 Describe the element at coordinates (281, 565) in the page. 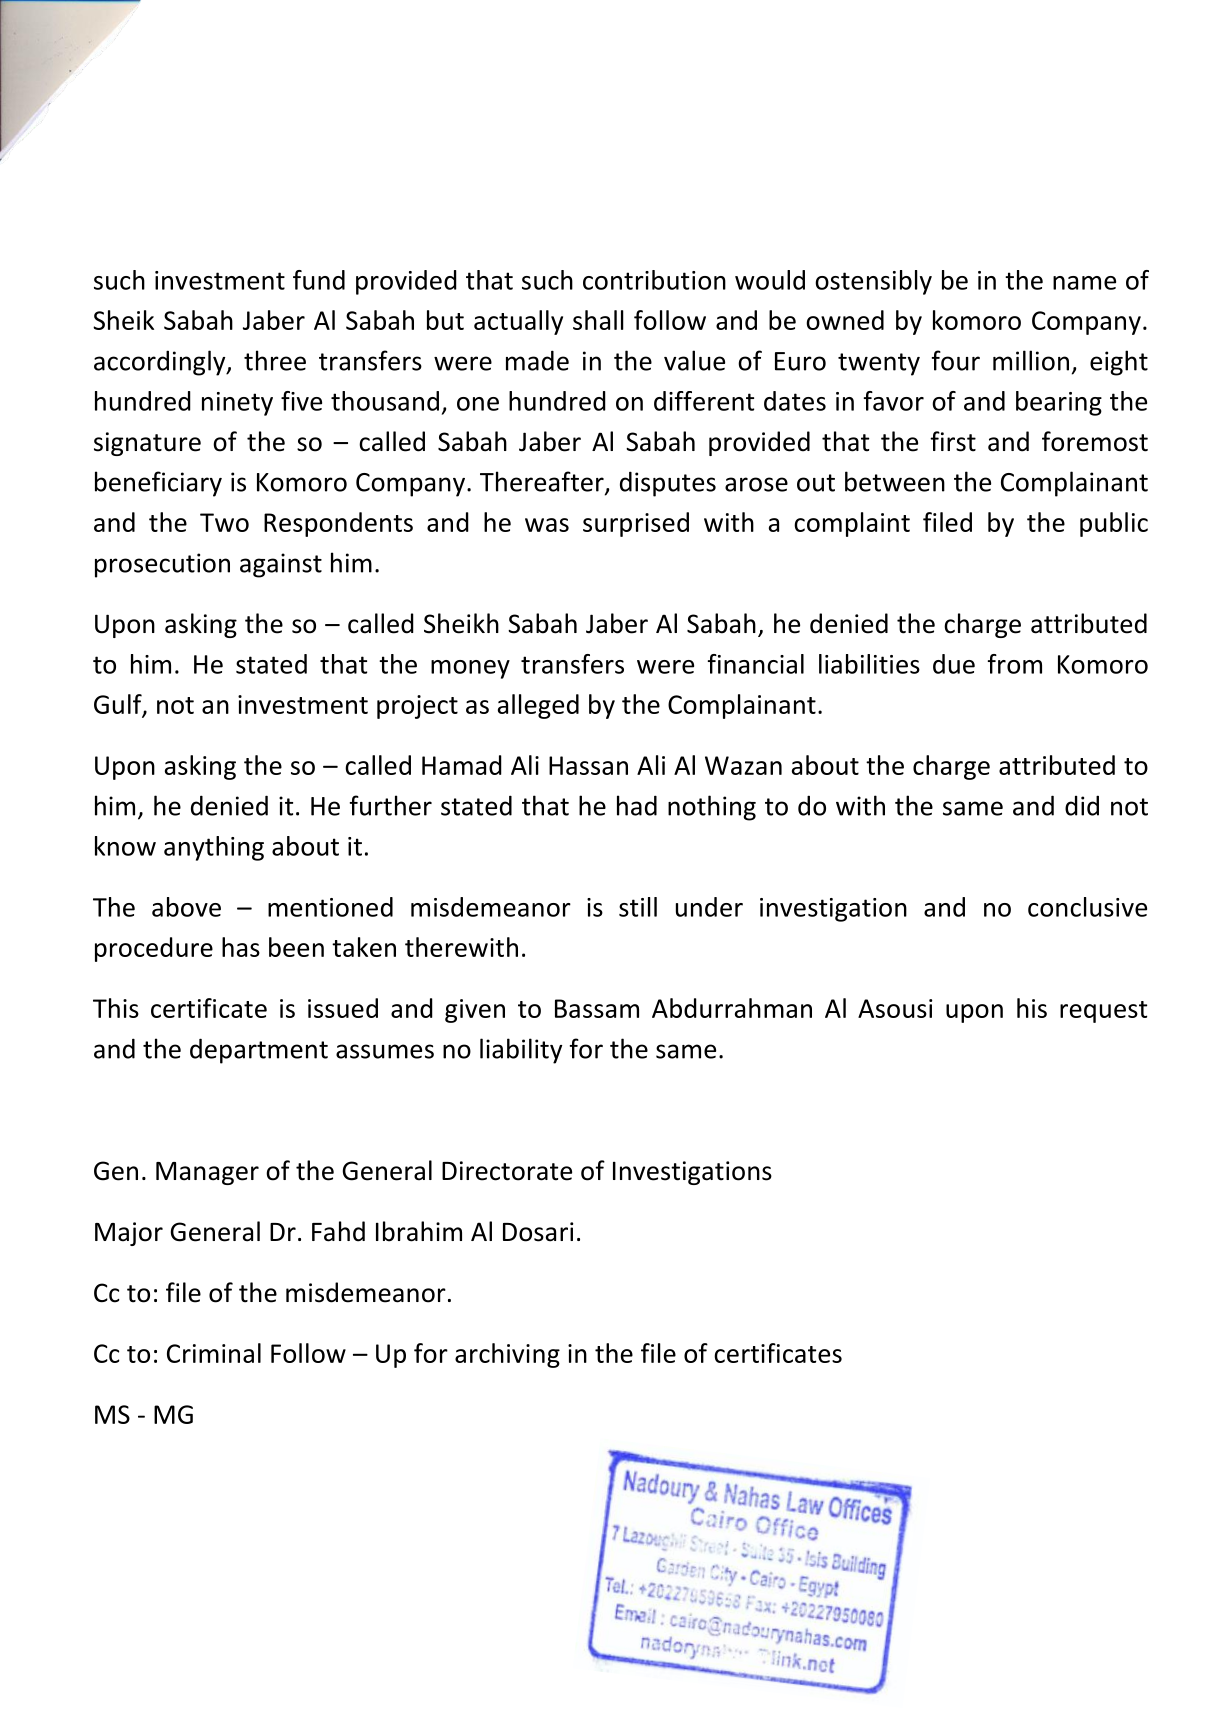

I see `against` at that location.
